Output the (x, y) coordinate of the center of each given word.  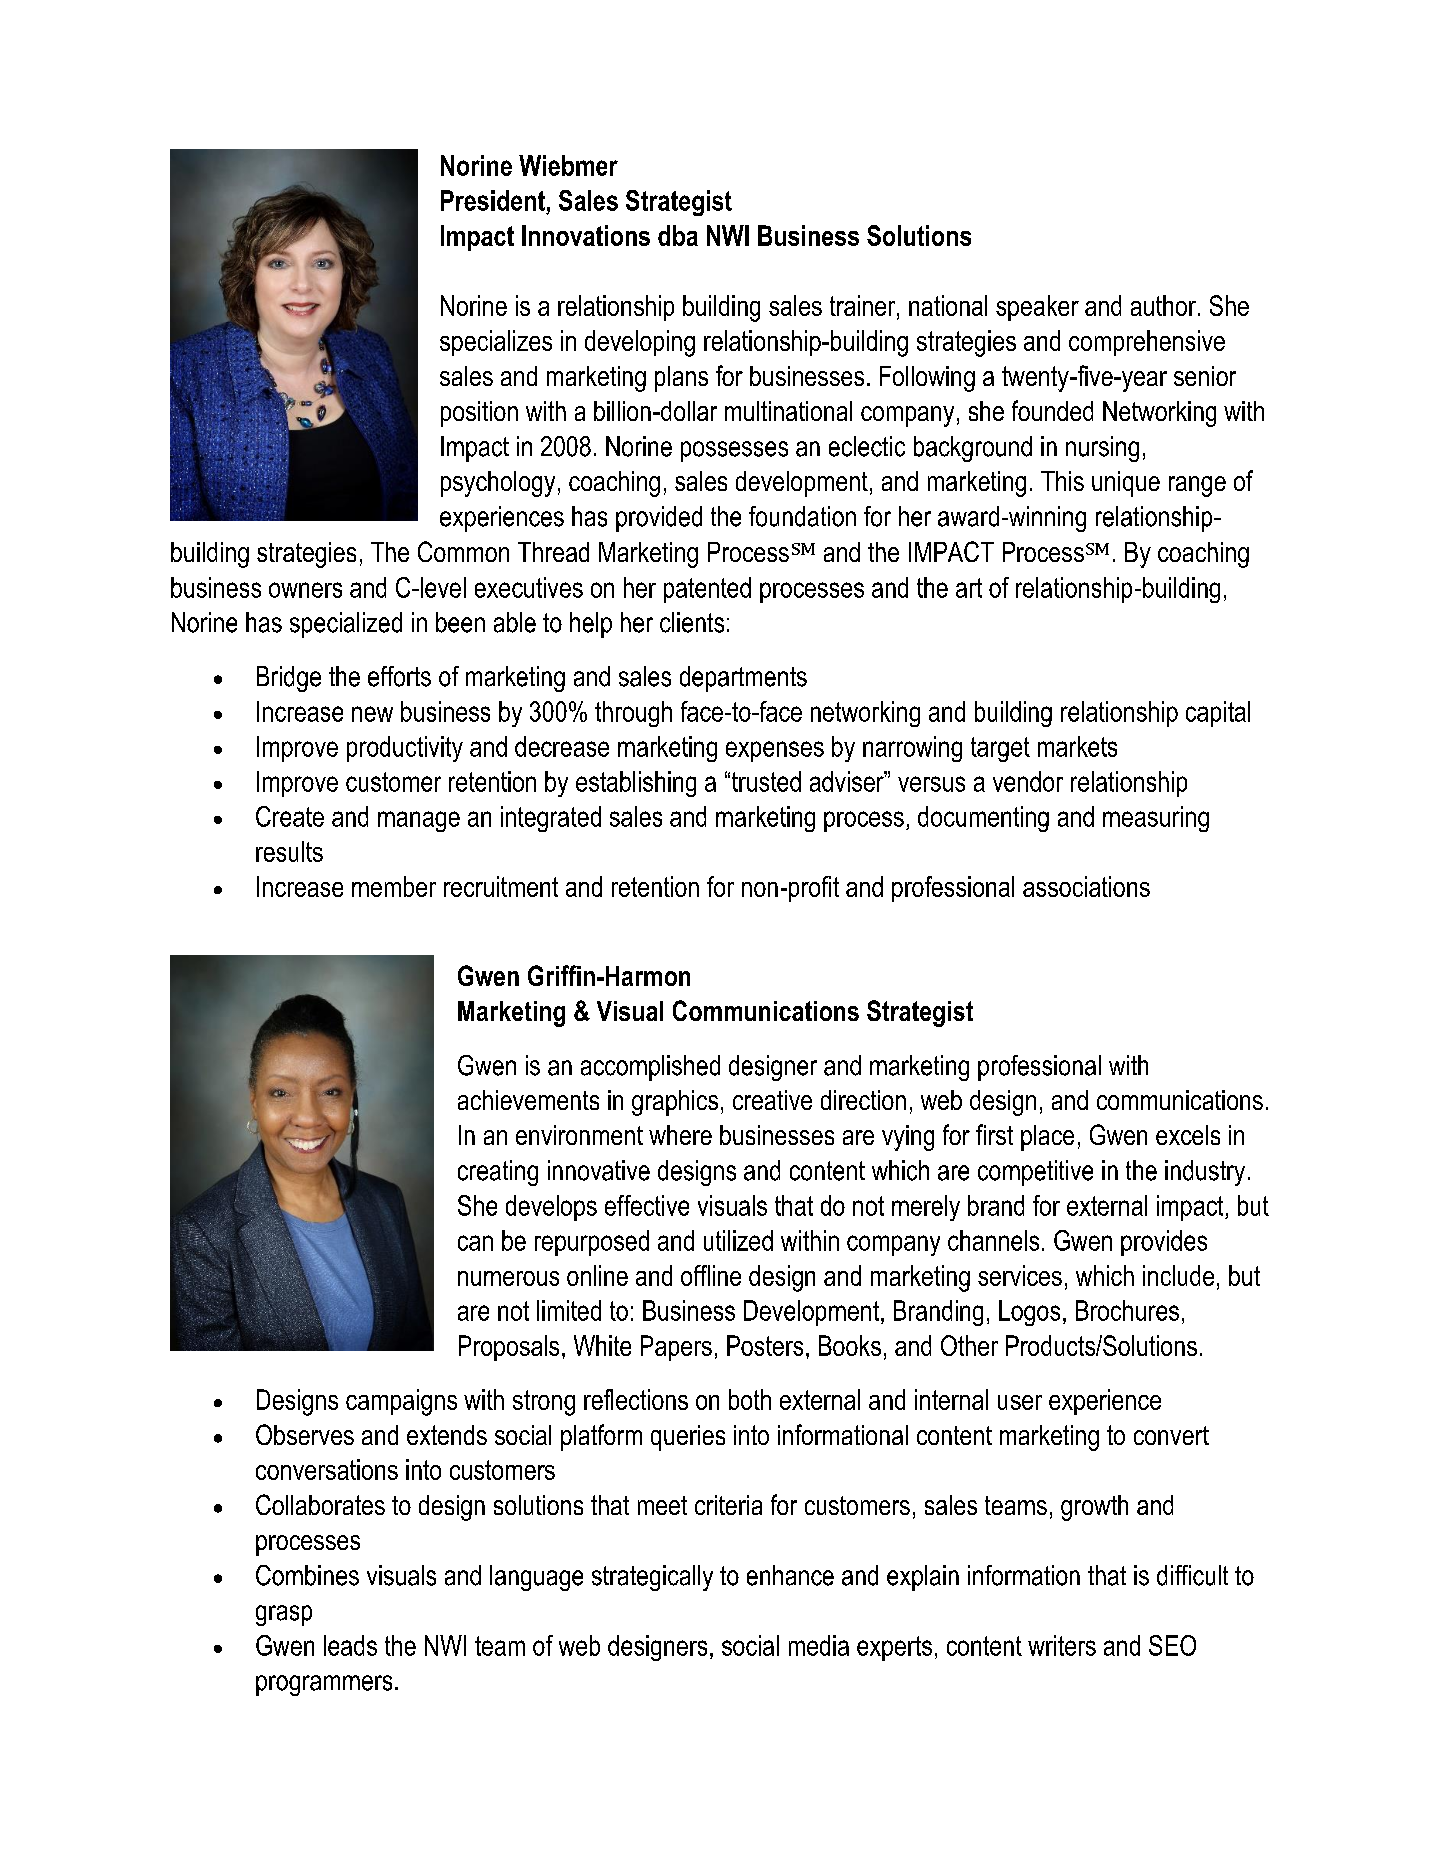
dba (678, 235)
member (394, 886)
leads (350, 1645)
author (1163, 305)
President (493, 200)
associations (1086, 886)
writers (1062, 1645)
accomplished (650, 1068)
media (819, 1645)
